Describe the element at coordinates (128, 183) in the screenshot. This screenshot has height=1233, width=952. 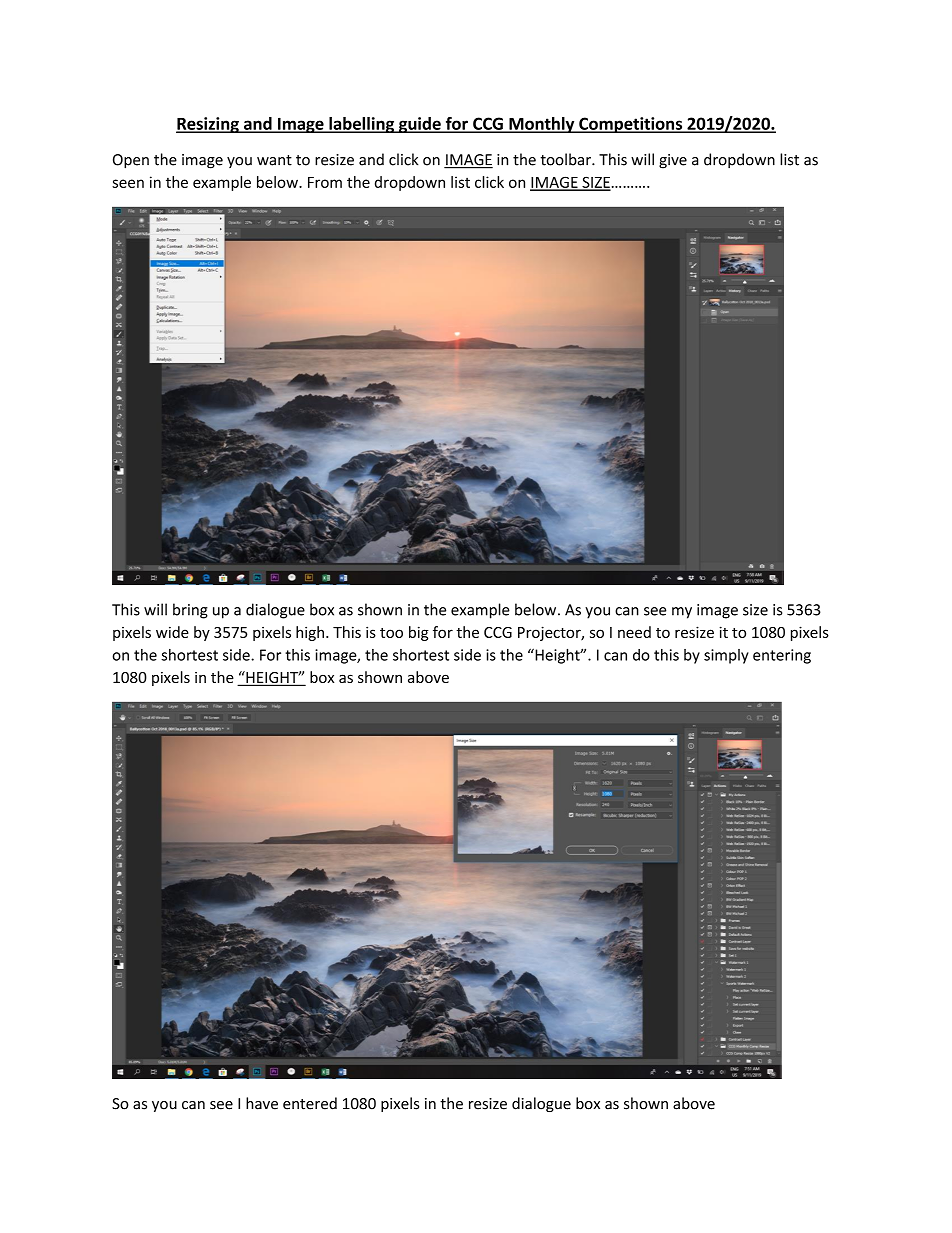
I see `seen` at that location.
